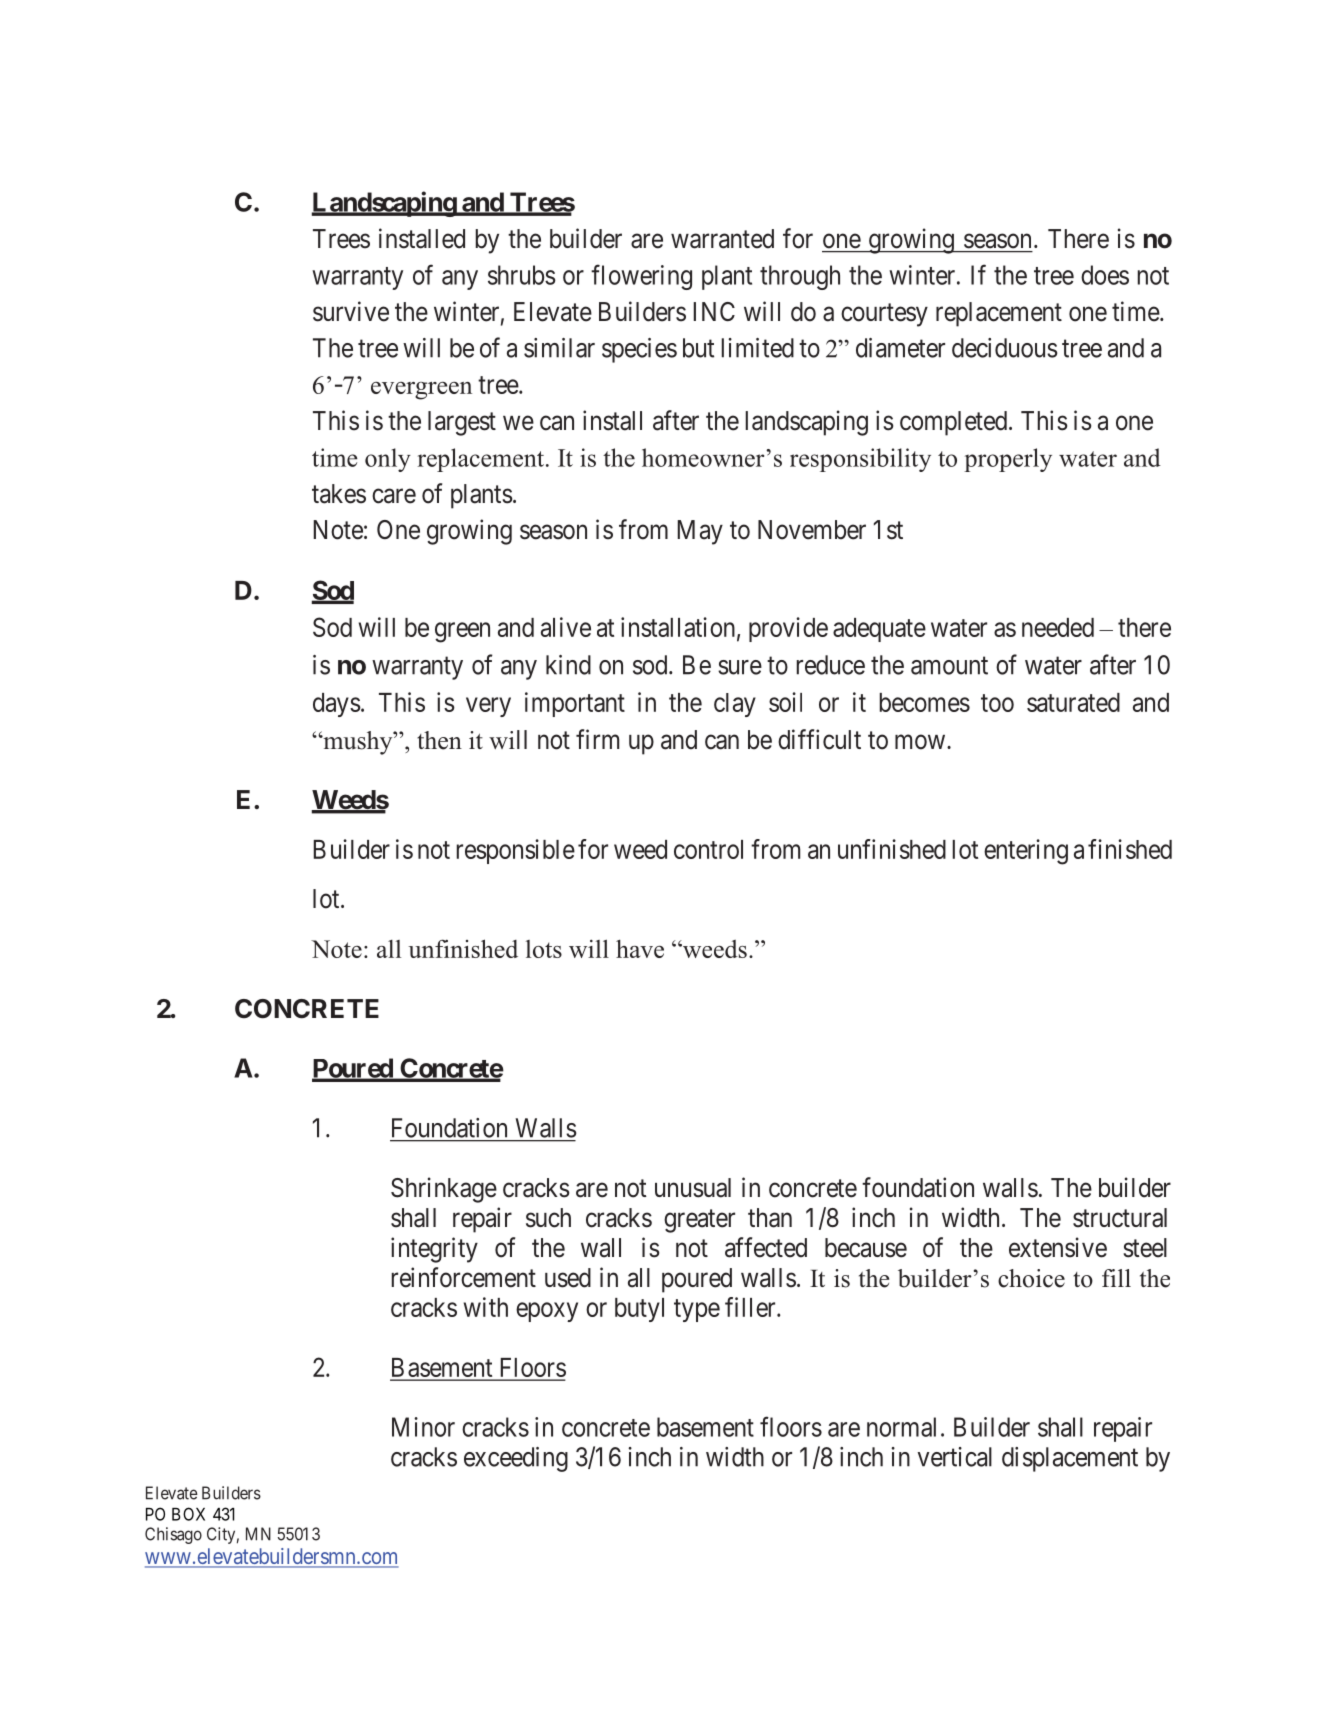  Describe the element at coordinates (641, 277) in the document. I see `flowering` at that location.
